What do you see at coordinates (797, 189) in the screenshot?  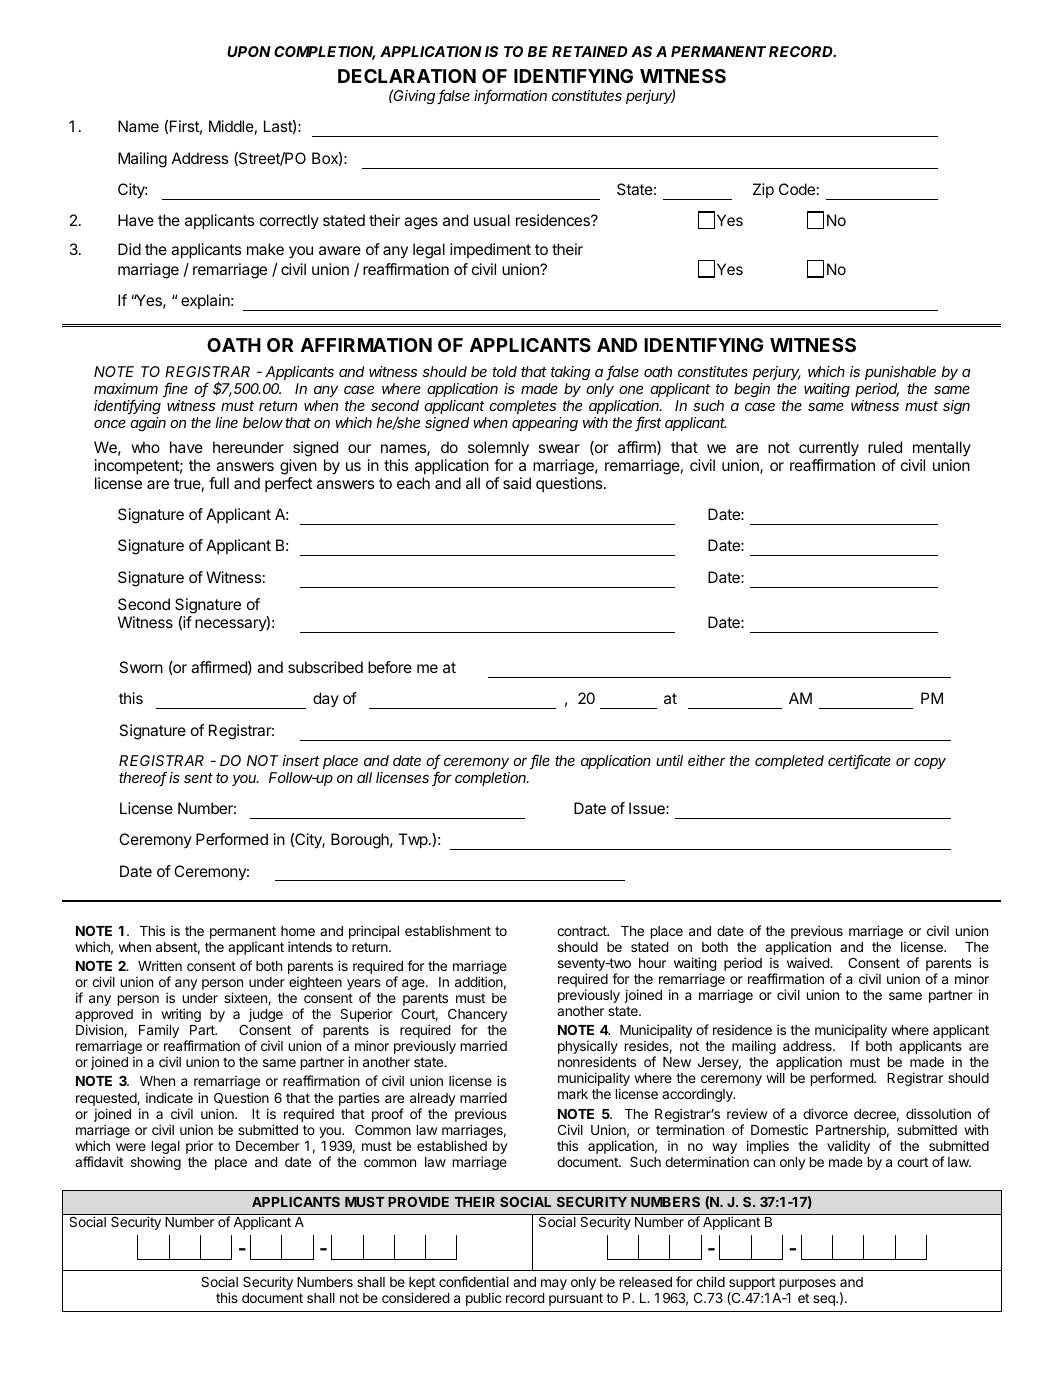 I see `Code` at bounding box center [797, 189].
